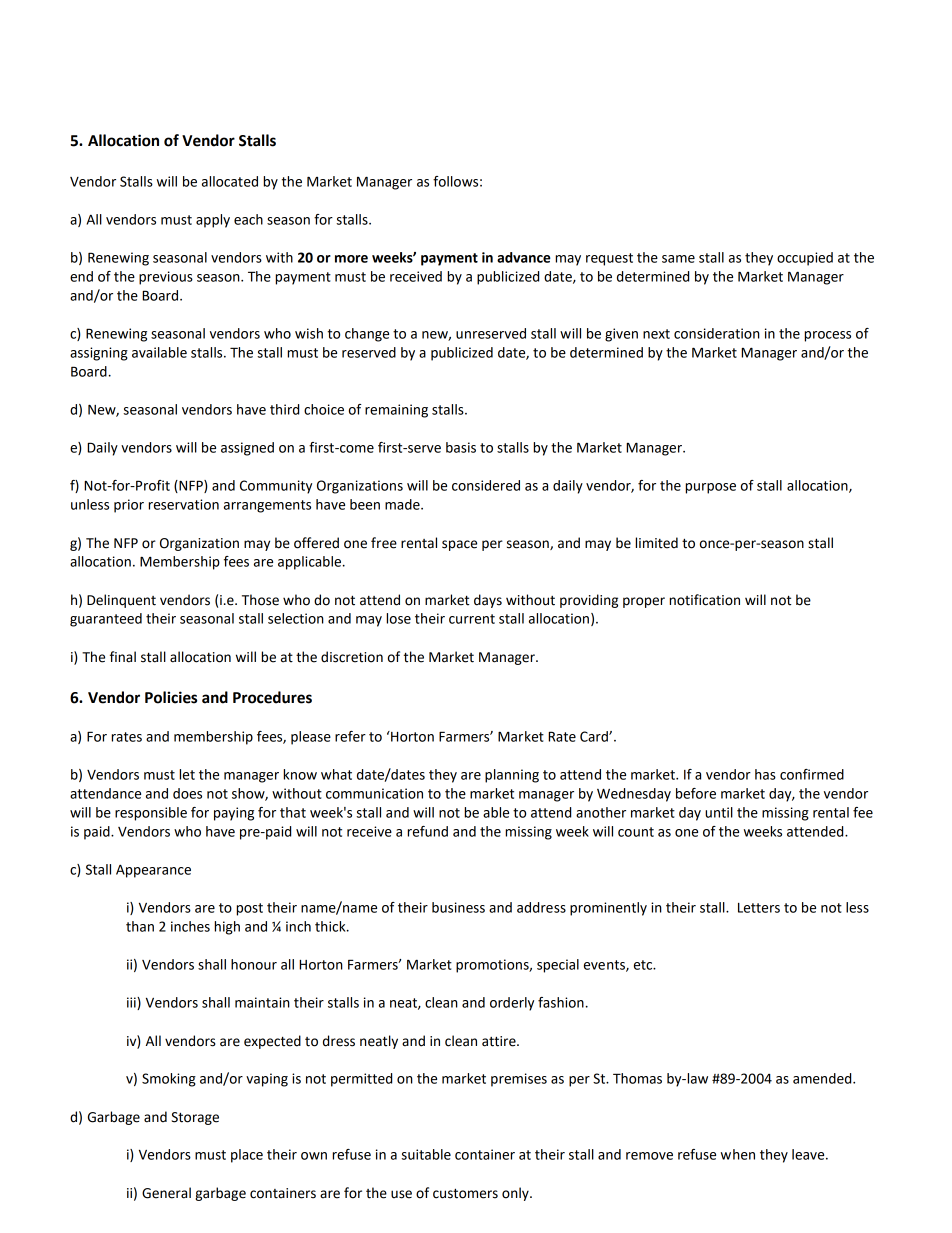 This screenshot has width=952, height=1233. Describe the element at coordinates (524, 257) in the screenshot. I see `advance` at that location.
